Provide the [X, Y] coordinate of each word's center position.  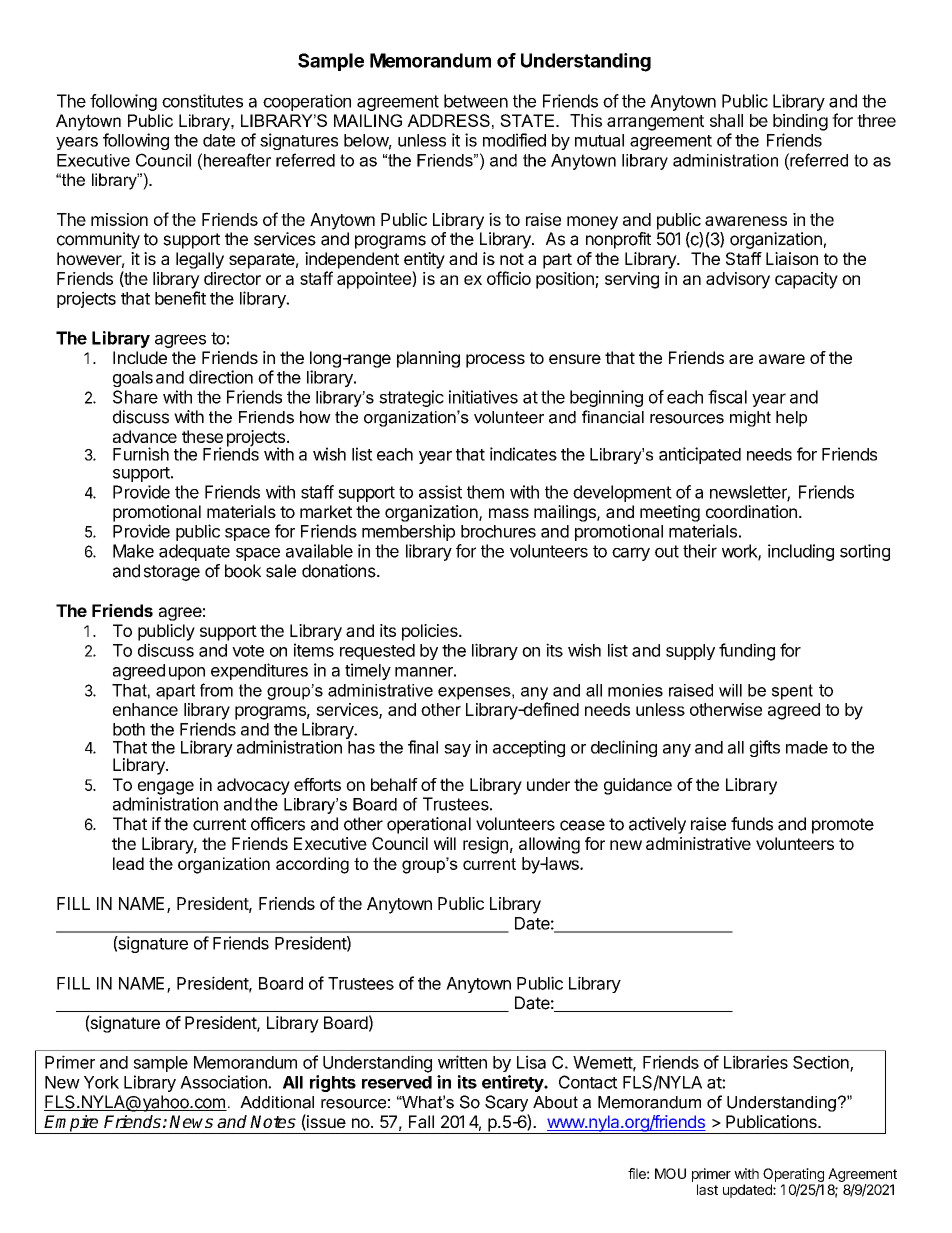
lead [128, 863]
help [791, 419]
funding [747, 652]
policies [431, 632]
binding [800, 122]
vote [248, 651]
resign [485, 845]
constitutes [202, 101]
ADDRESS [448, 120]
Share [135, 397]
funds [752, 824]
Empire [72, 1124]
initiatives [483, 397]
